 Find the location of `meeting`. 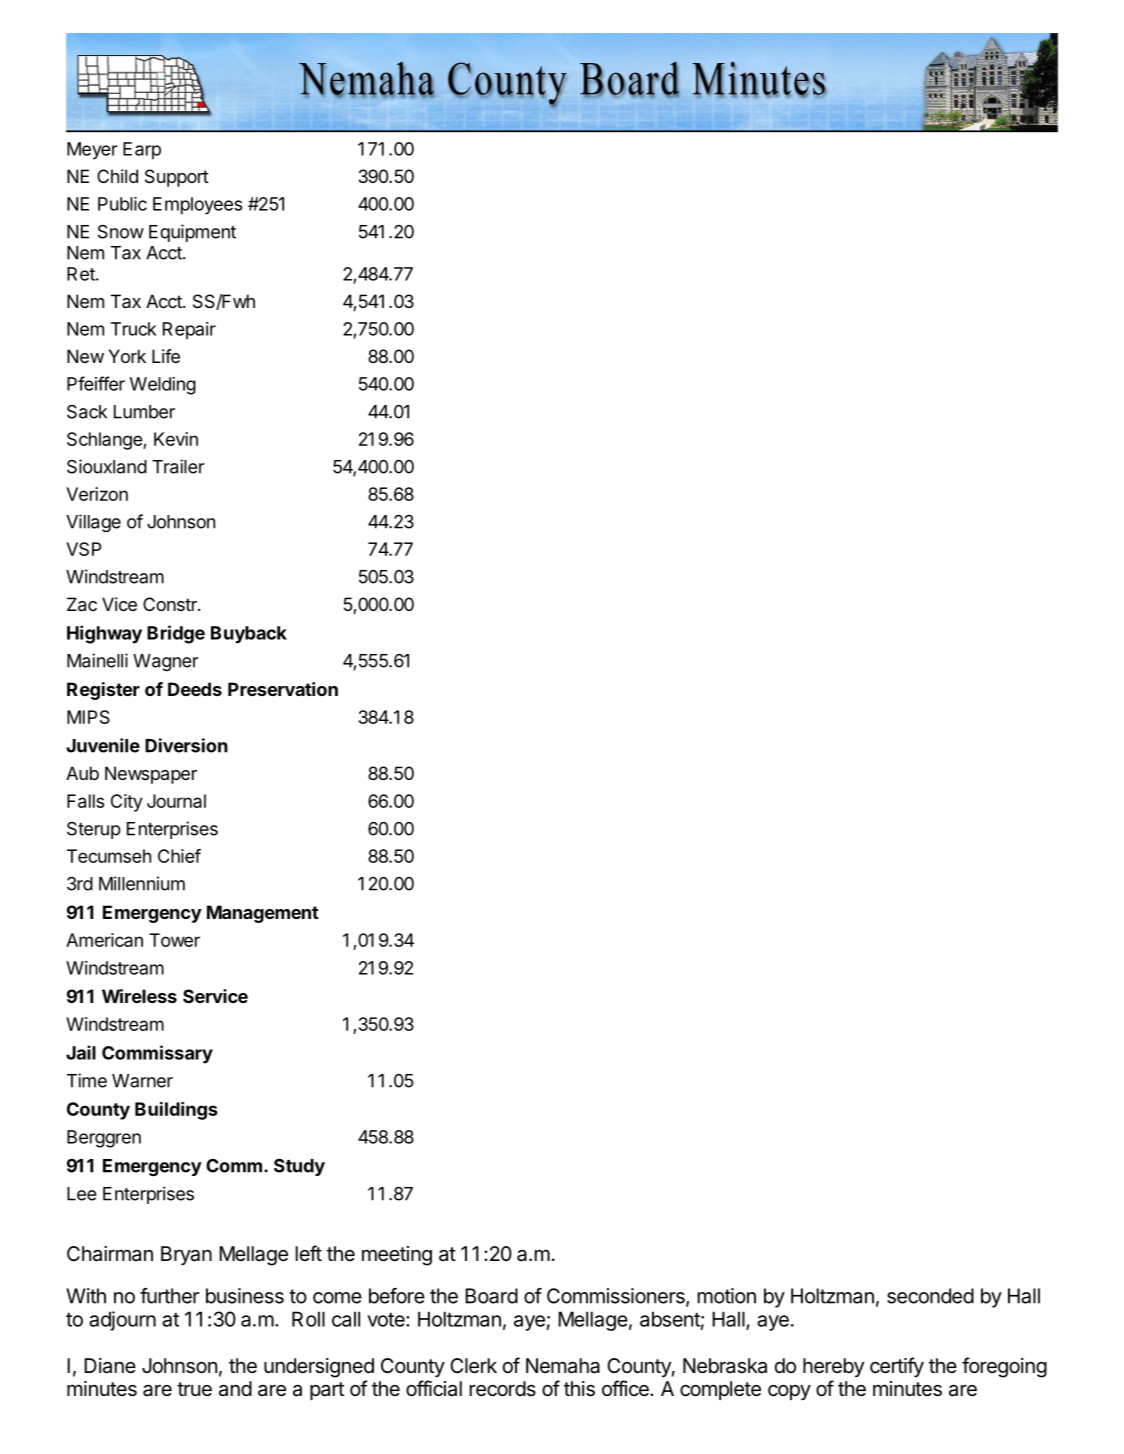

meeting is located at coordinates (397, 1256).
